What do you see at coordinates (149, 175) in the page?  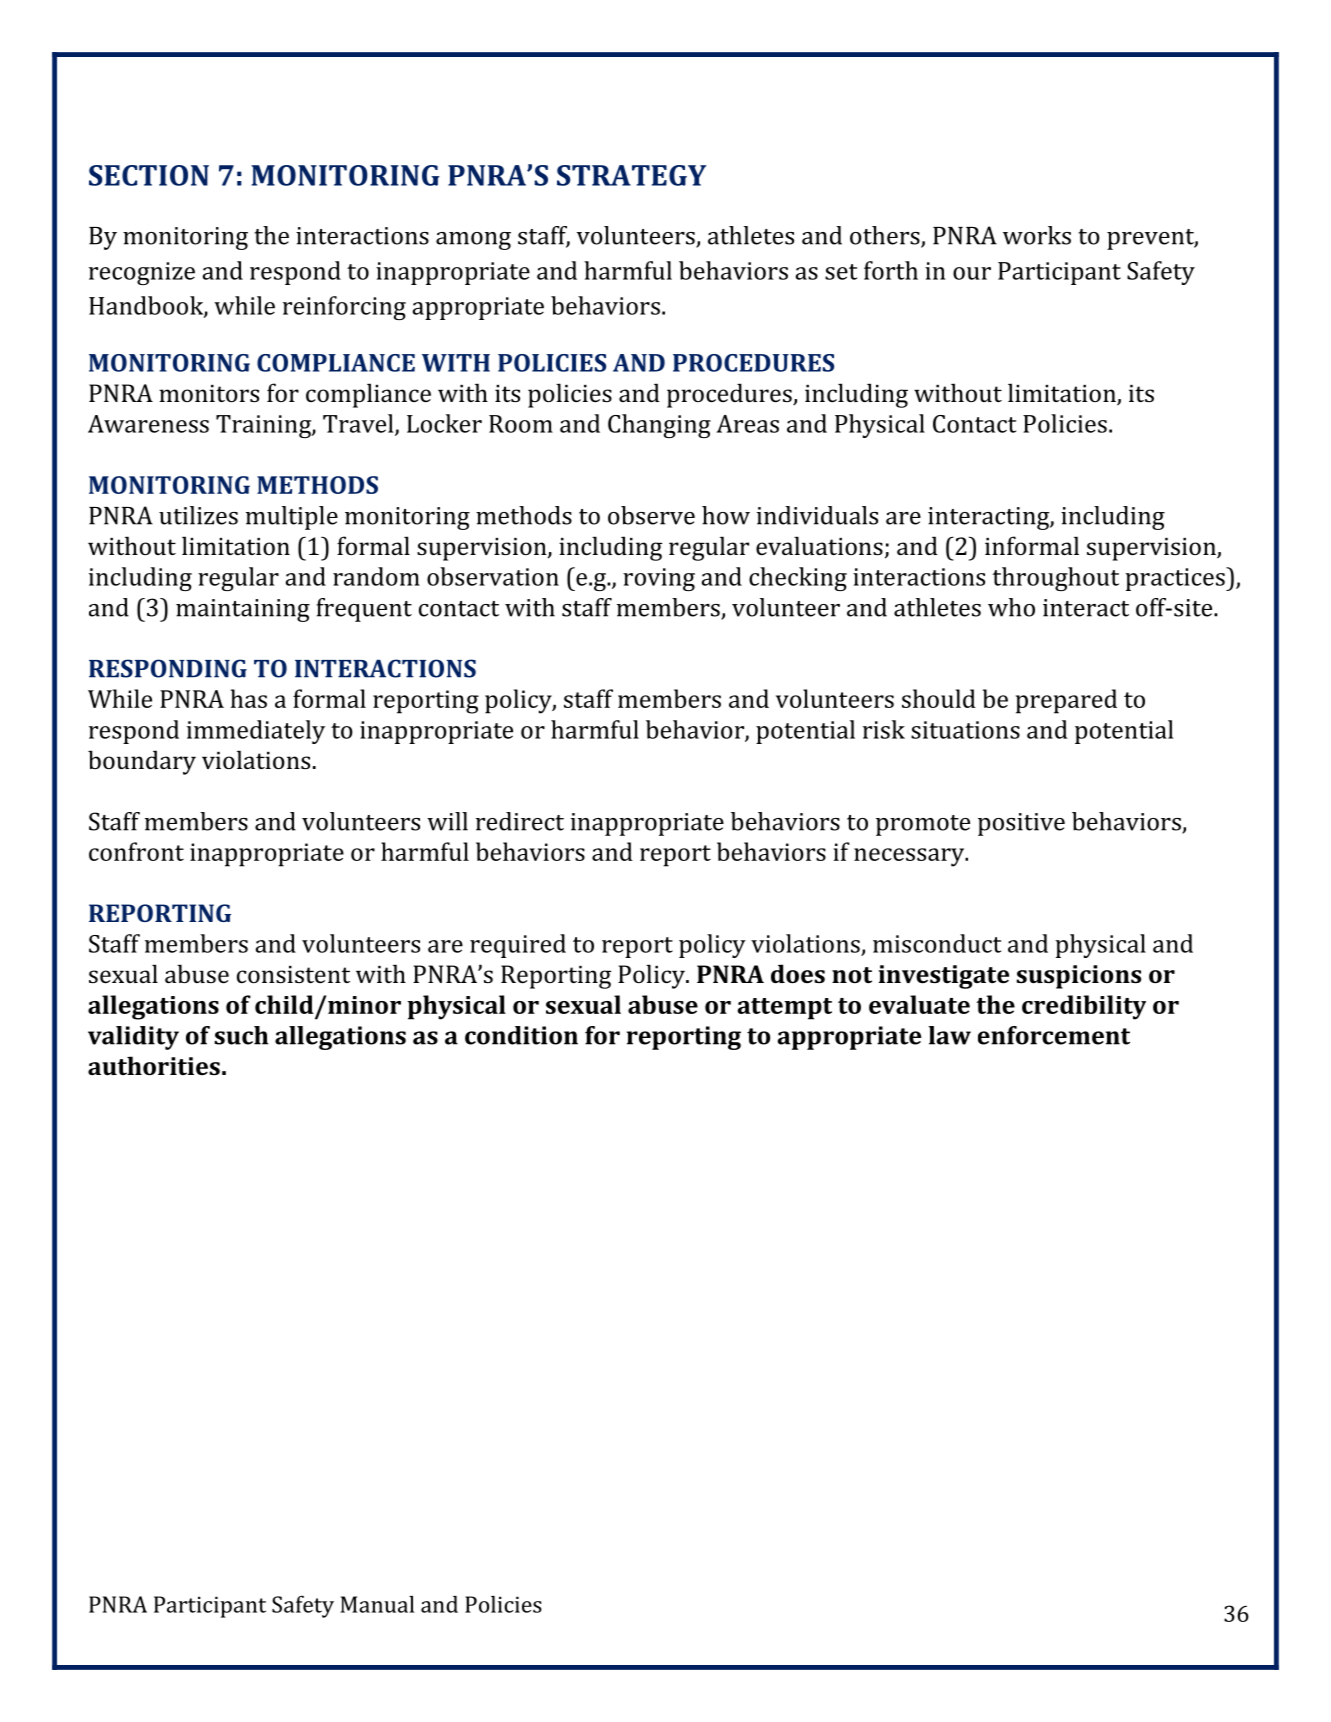 I see `SECTION` at bounding box center [149, 175].
